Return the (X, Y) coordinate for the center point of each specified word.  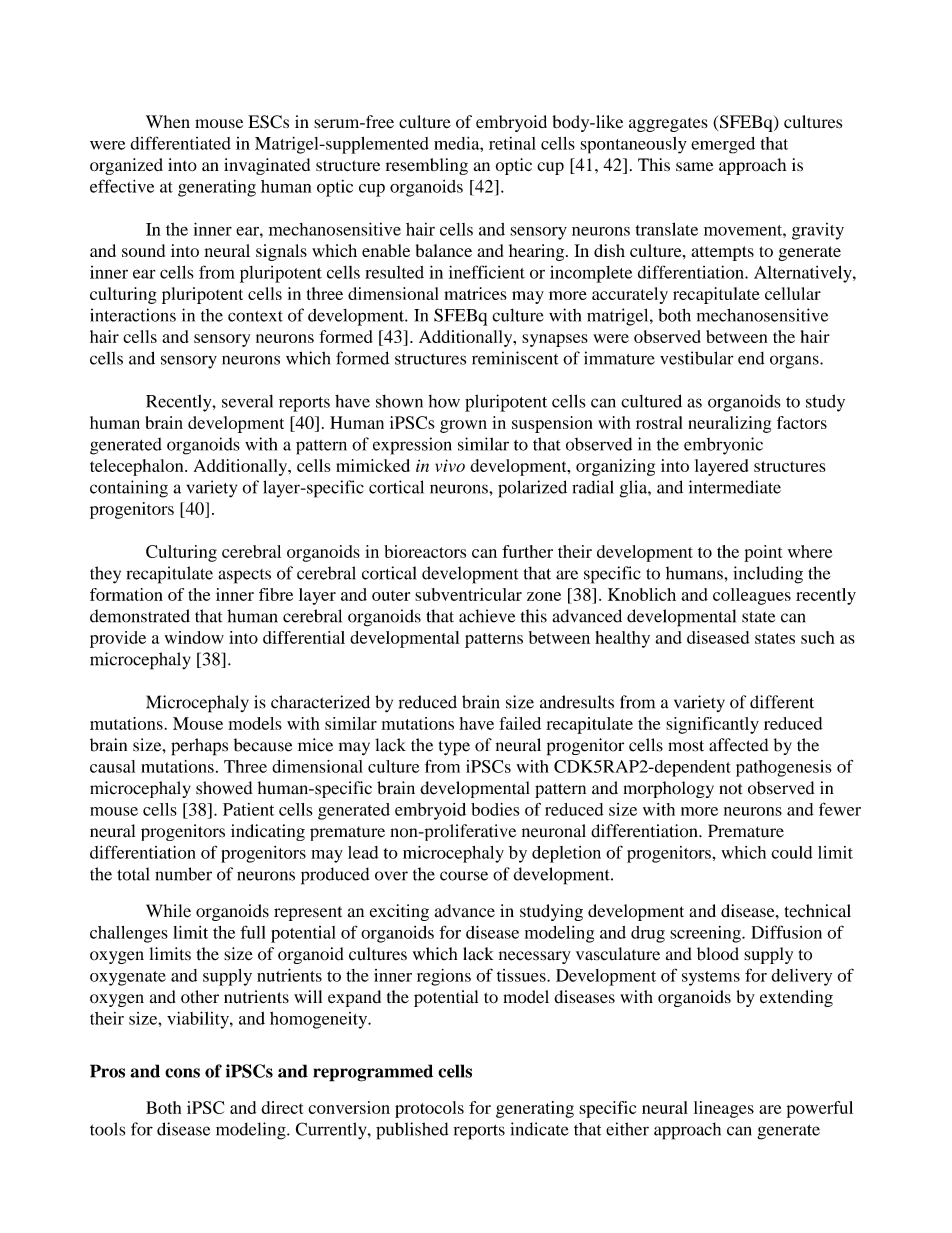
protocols (429, 1109)
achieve (487, 616)
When (168, 121)
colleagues (752, 596)
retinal (512, 143)
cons (182, 1073)
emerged (723, 145)
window (194, 637)
